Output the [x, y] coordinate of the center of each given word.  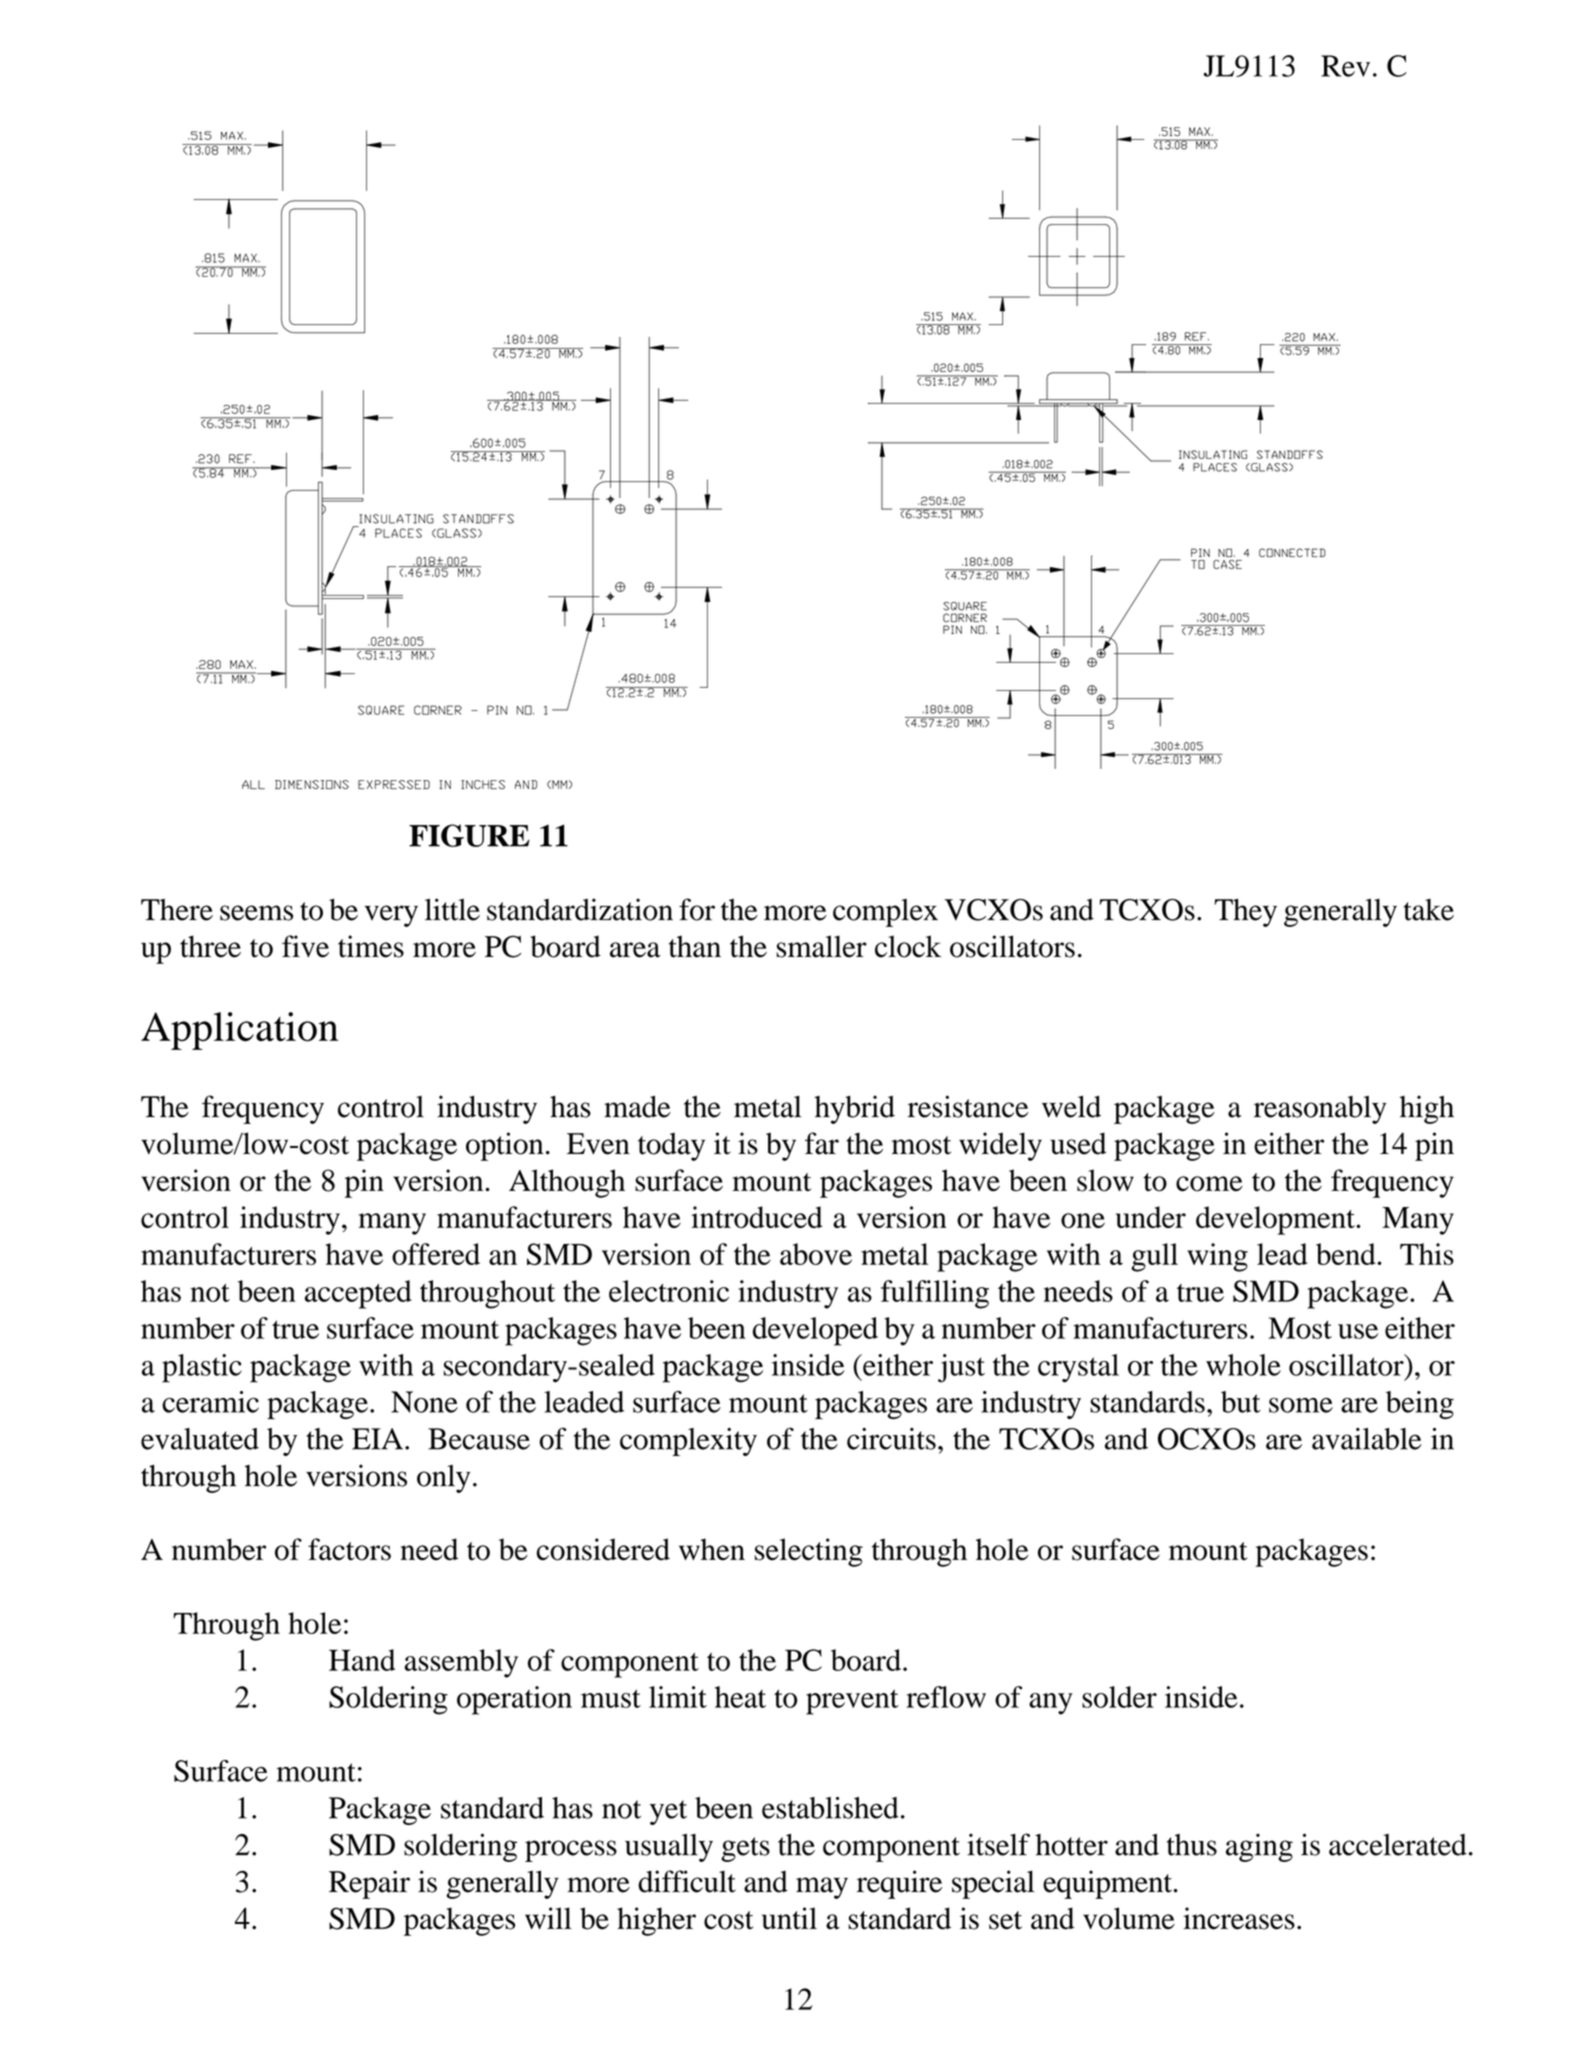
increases [1239, 1918]
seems [256, 913]
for [697, 909]
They [1245, 912]
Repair [369, 1884]
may [822, 1888]
